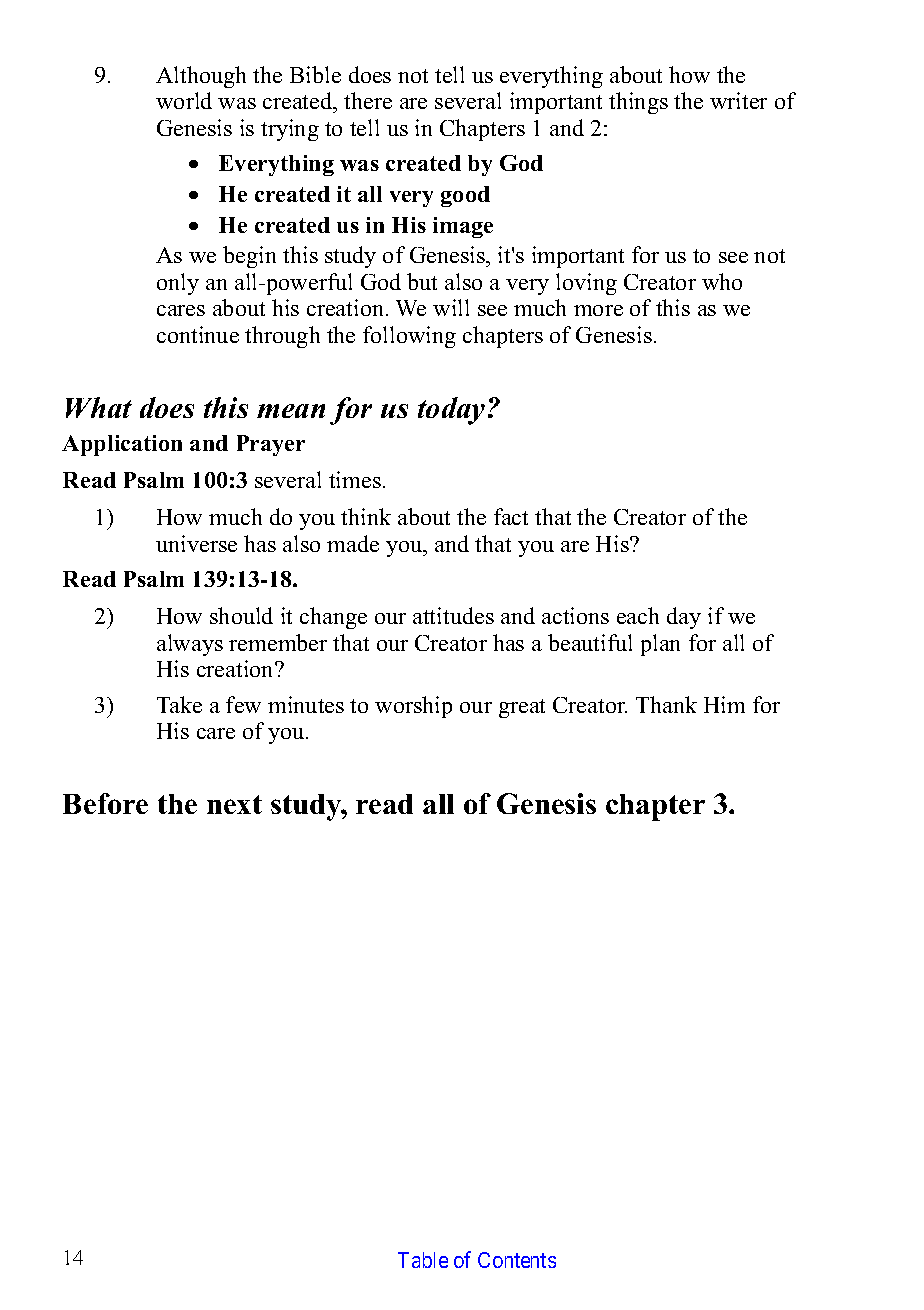 The image size is (924, 1310). Describe the element at coordinates (190, 645) in the document. I see `always` at that location.
